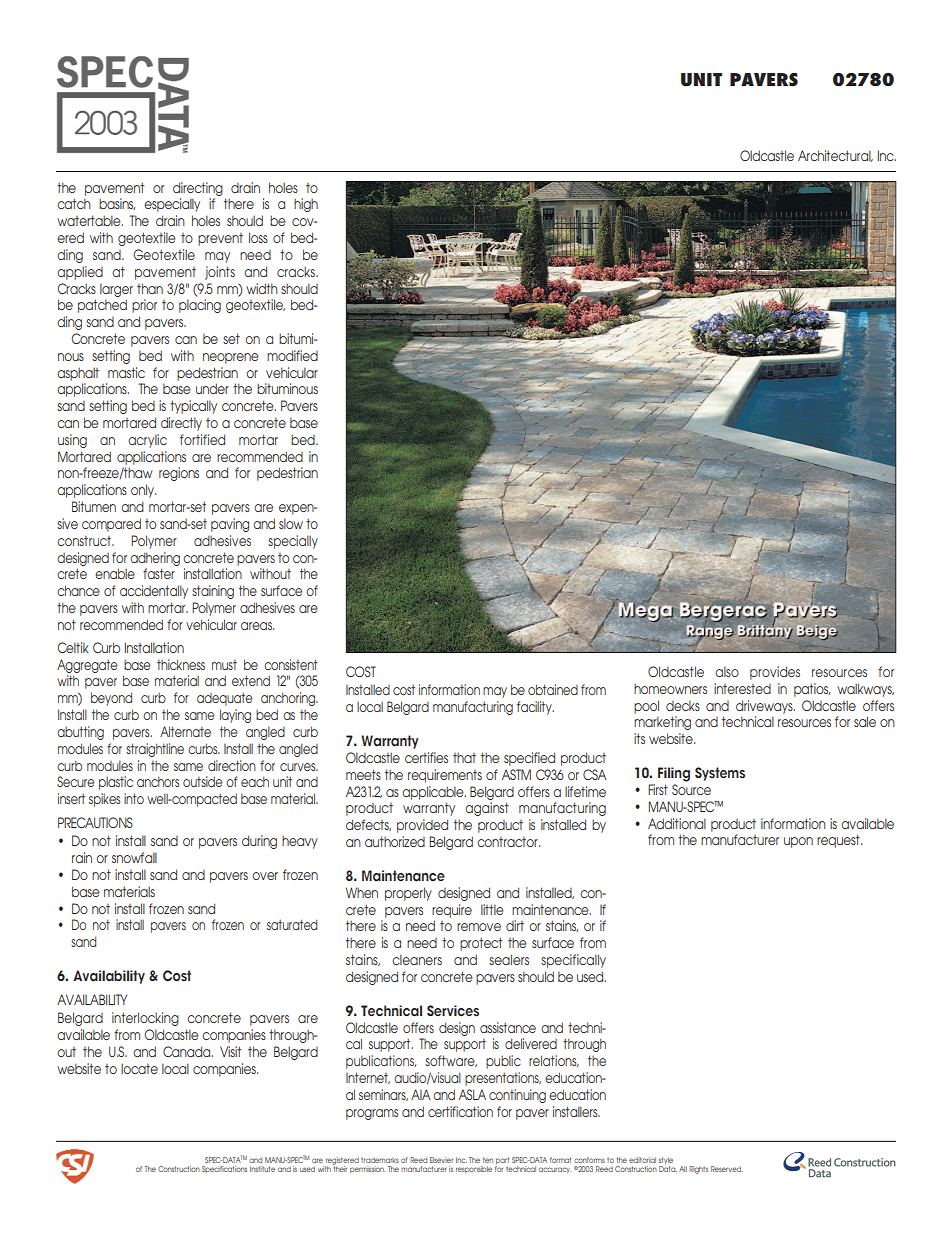 Image resolution: width=952 pixels, height=1233 pixels. What do you see at coordinates (306, 205) in the screenshot?
I see `high` at bounding box center [306, 205].
